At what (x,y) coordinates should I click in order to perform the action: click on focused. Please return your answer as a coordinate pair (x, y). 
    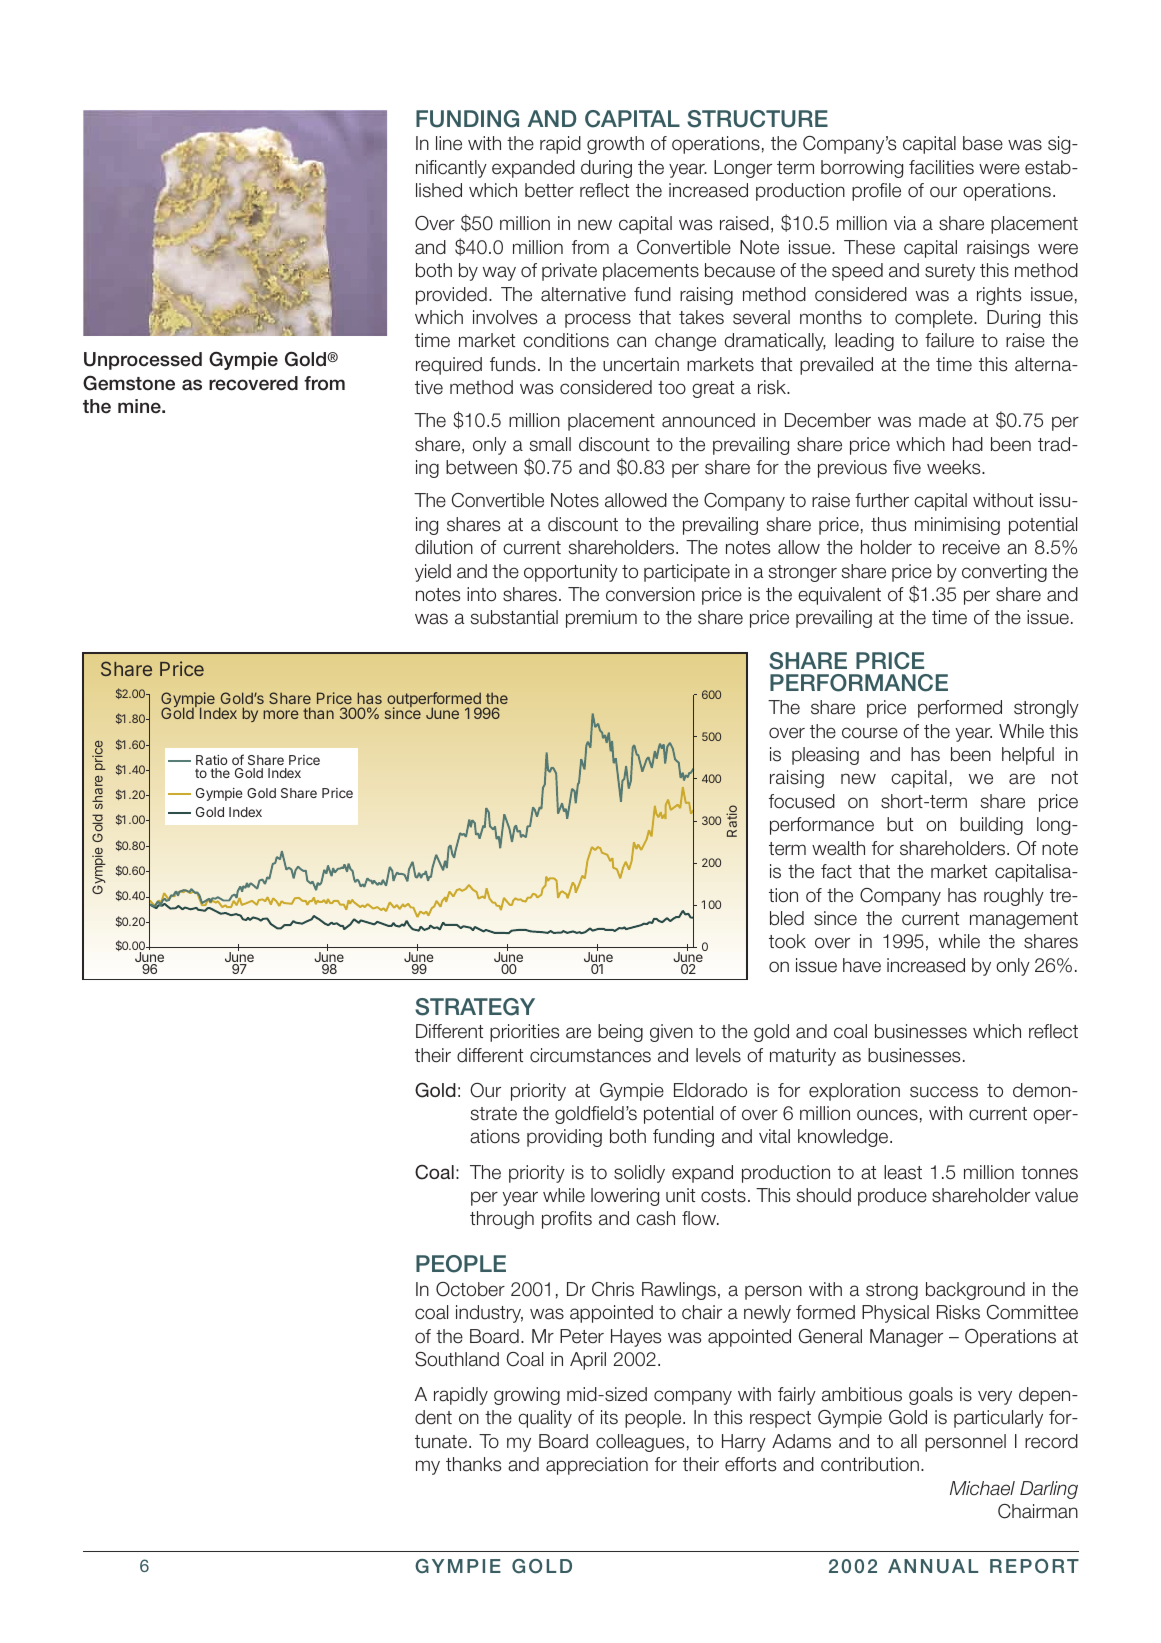
    Looking at the image, I should click on (802, 801).
